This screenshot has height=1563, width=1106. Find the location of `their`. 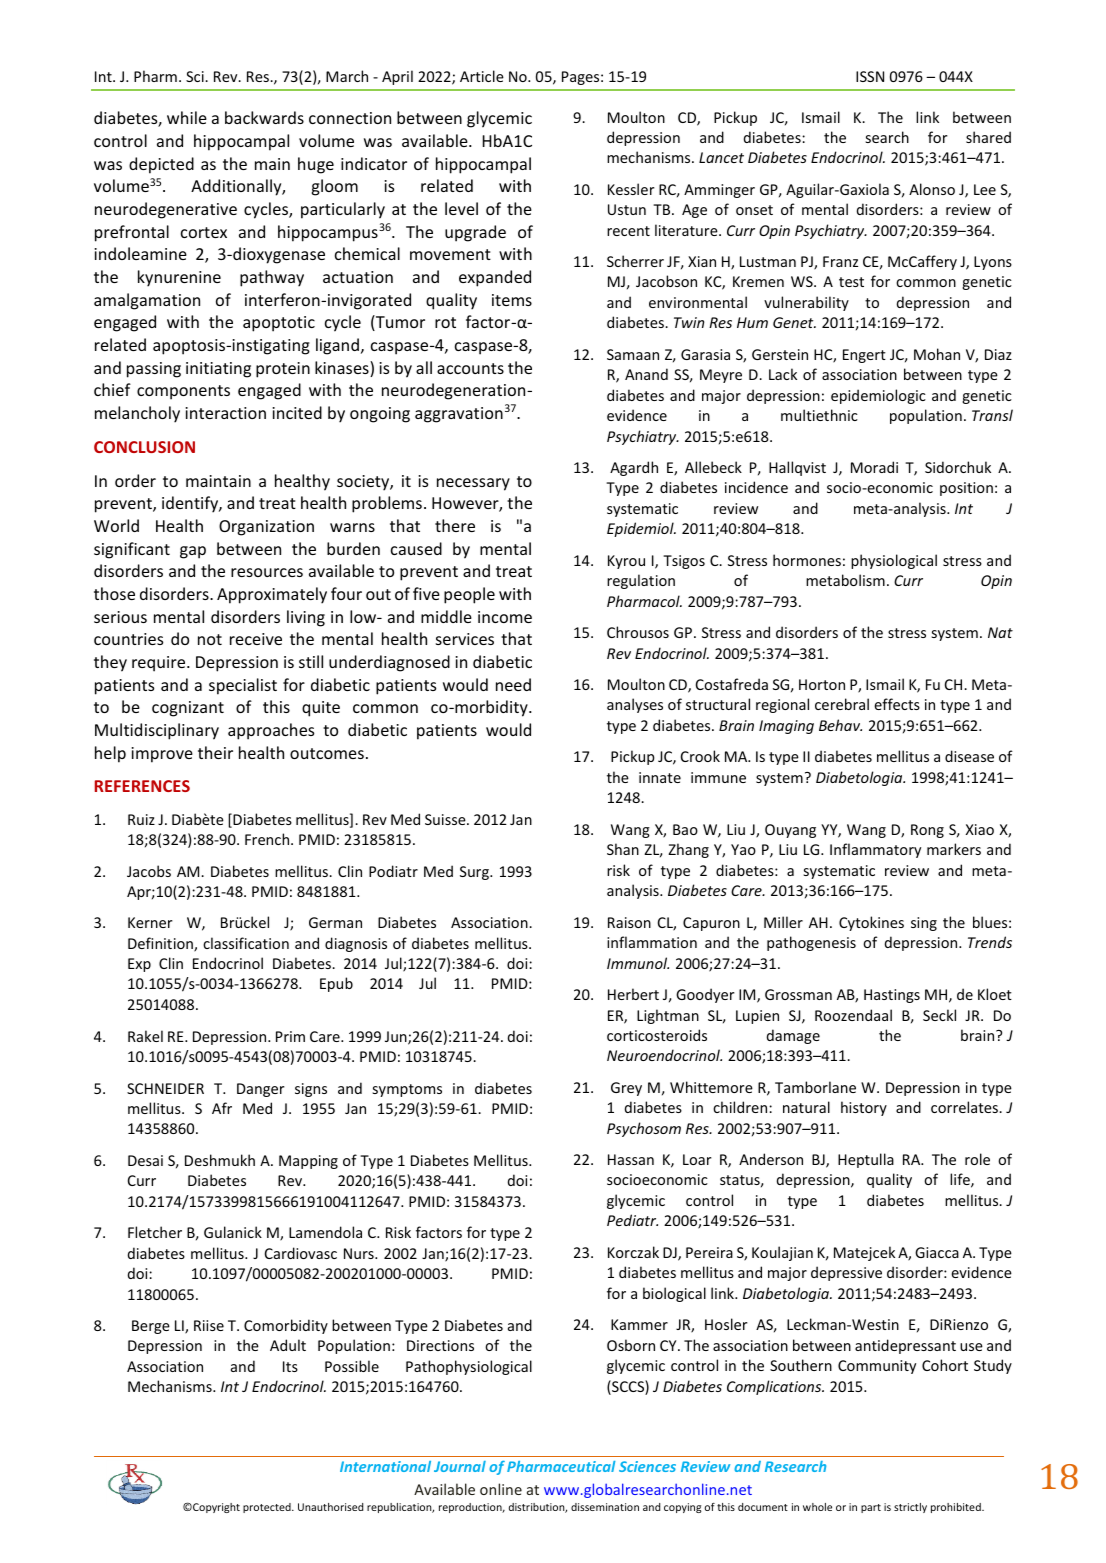

their is located at coordinates (215, 752).
